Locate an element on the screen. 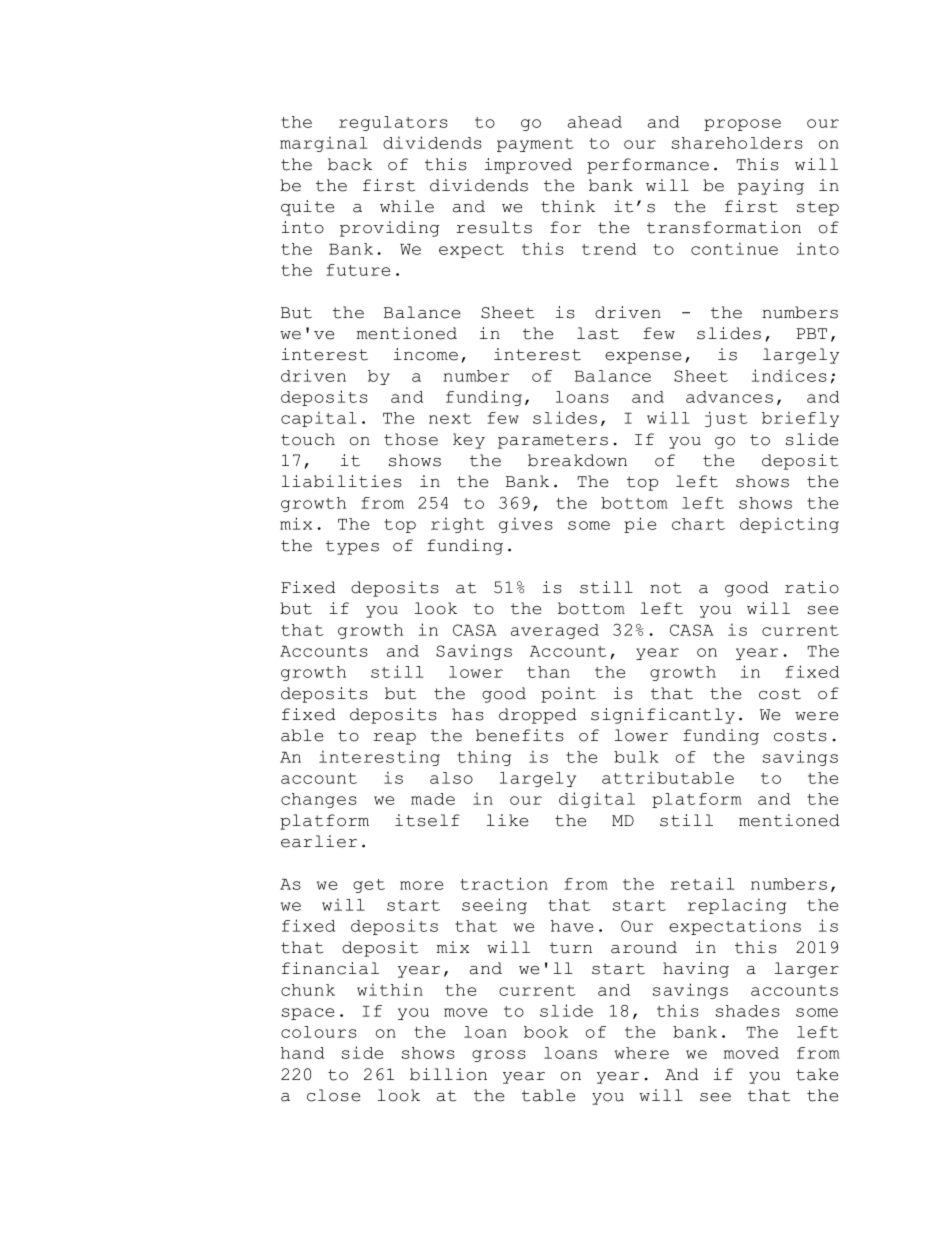  retail is located at coordinates (703, 883).
